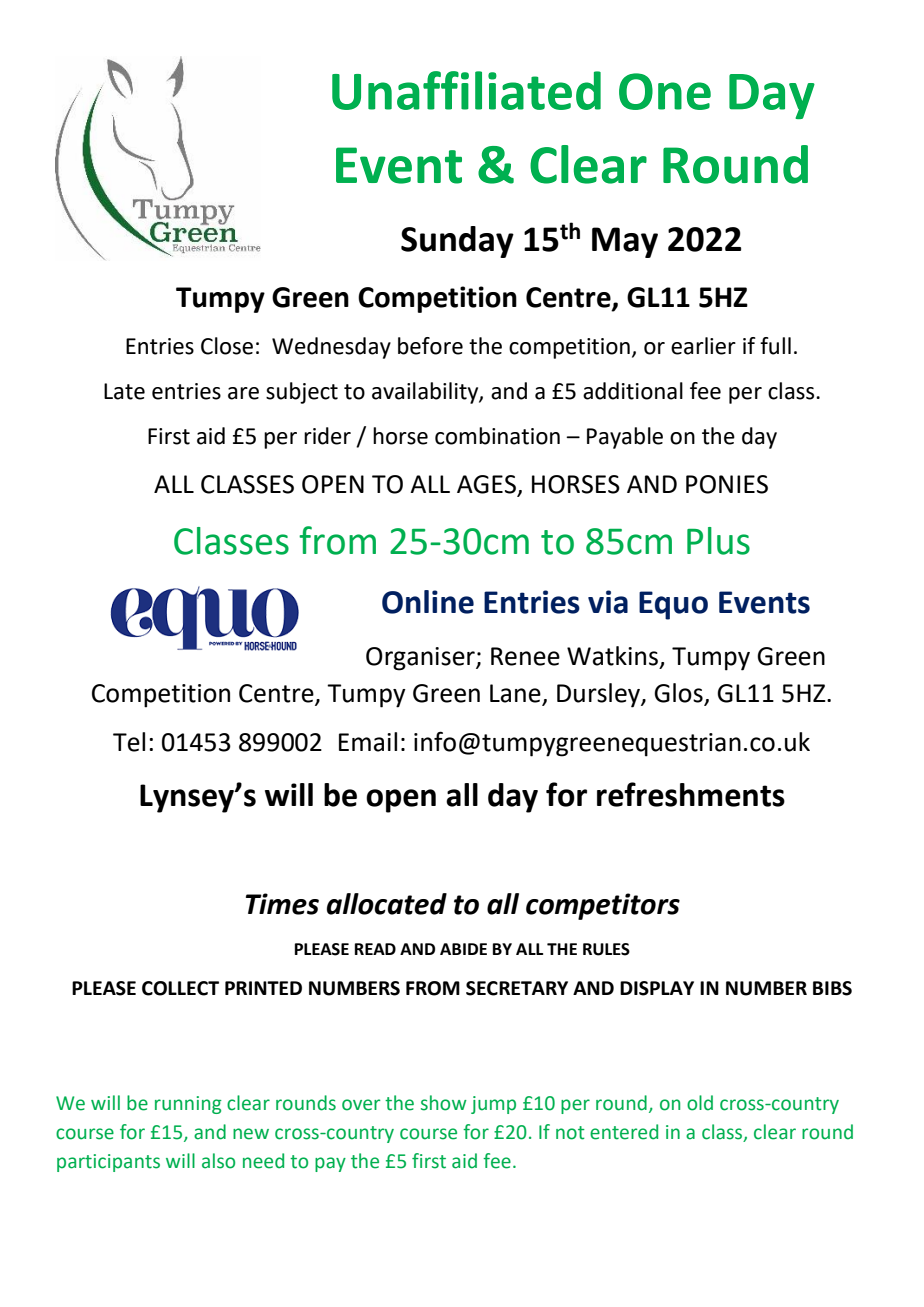 This screenshot has width=924, height=1307. Describe the element at coordinates (718, 541) in the screenshot. I see `Plus` at that location.
